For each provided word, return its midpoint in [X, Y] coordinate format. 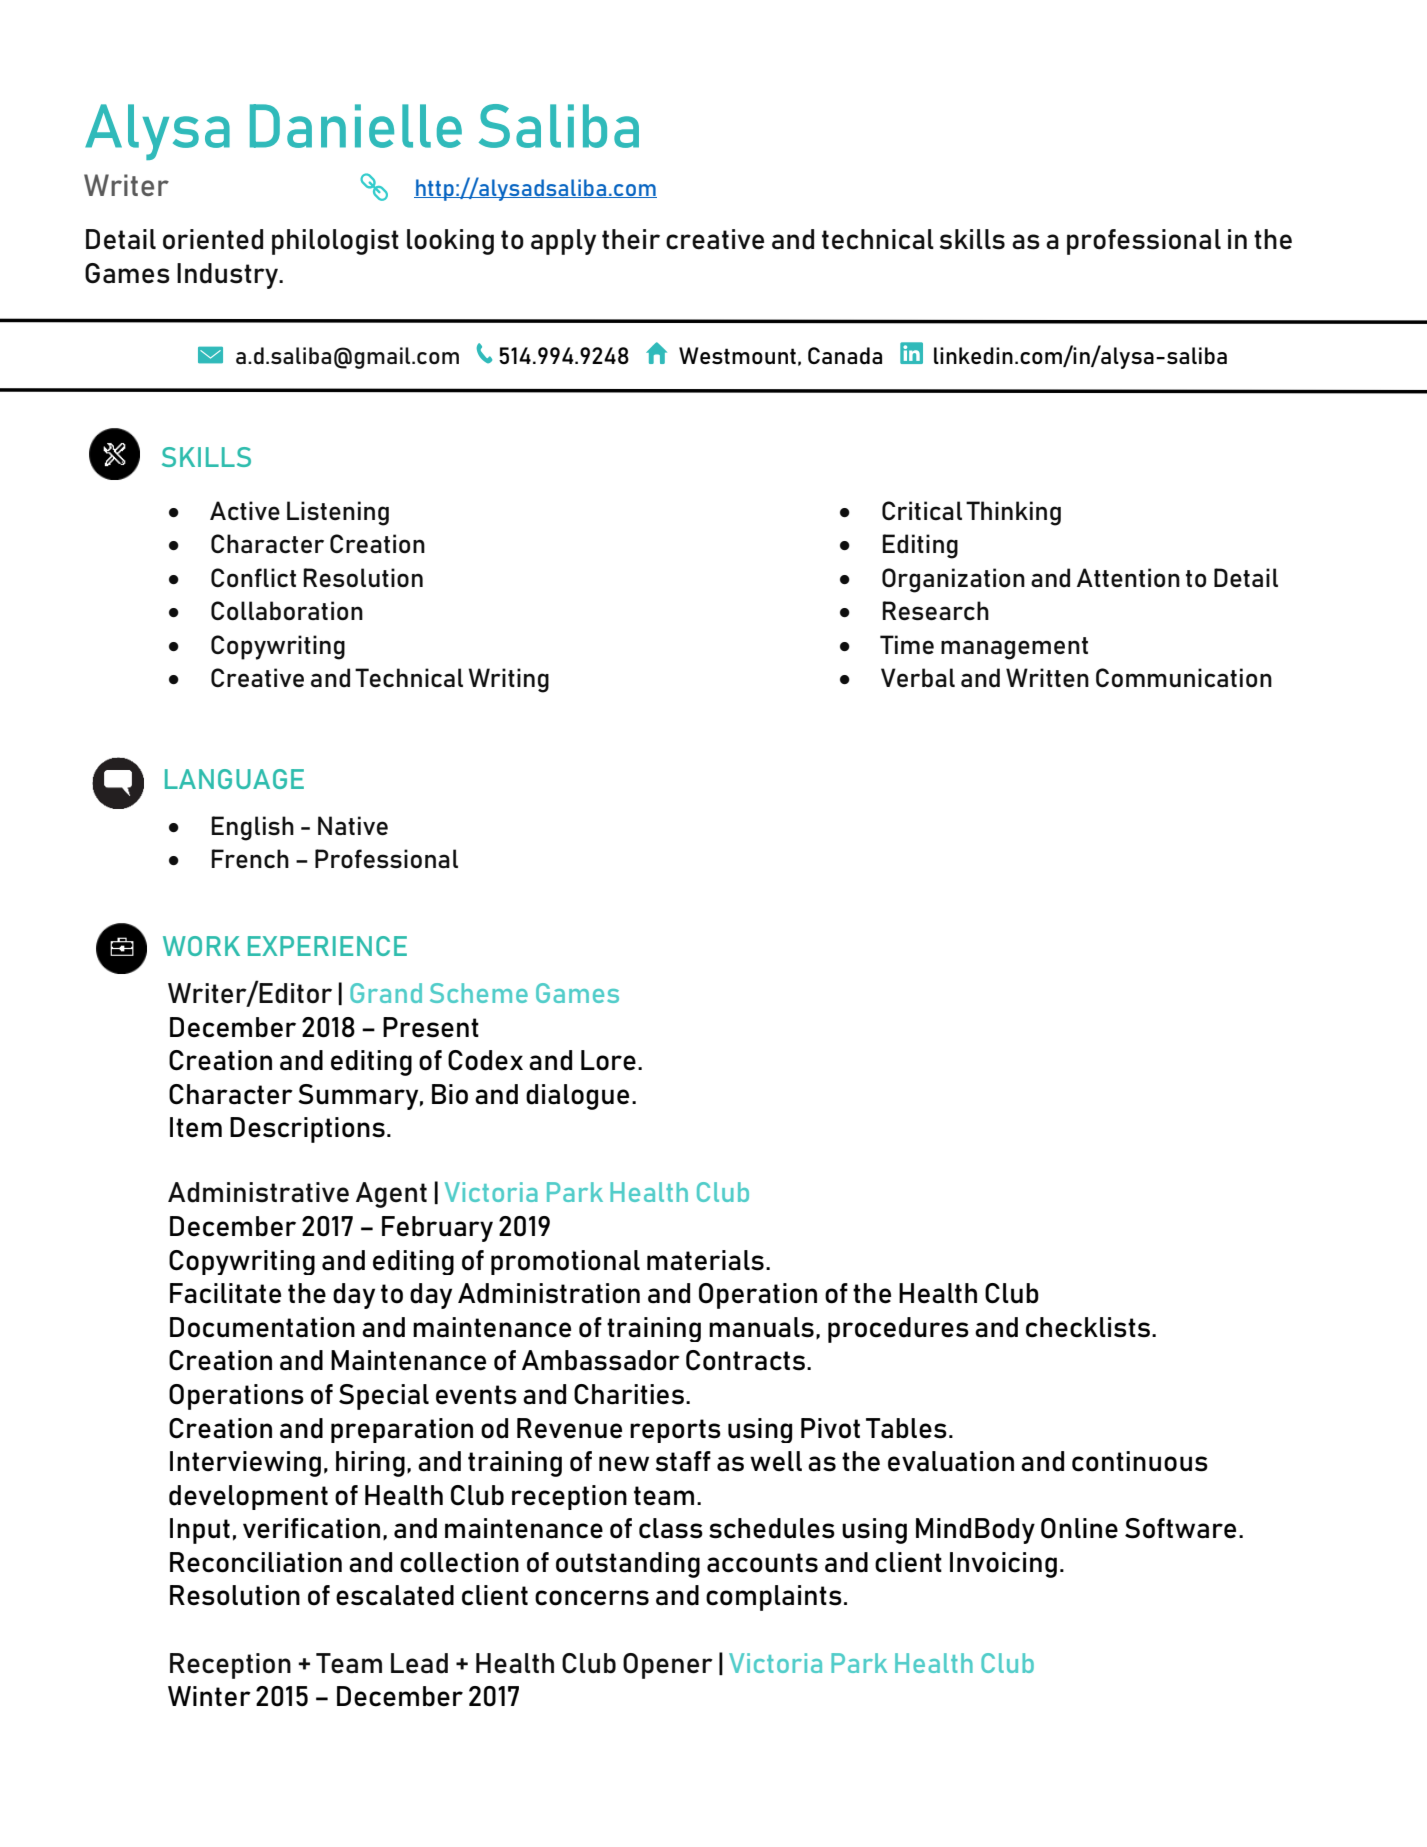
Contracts [747, 1360]
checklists [1088, 1327]
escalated [395, 1595]
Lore [608, 1060]
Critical [922, 510]
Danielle [356, 126]
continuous [1140, 1461]
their [631, 239]
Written [1047, 677]
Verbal [918, 677]
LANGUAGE [234, 779]
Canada [845, 356]
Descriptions [307, 1130]
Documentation [262, 1327]
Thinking [1013, 513]
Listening [338, 513]
